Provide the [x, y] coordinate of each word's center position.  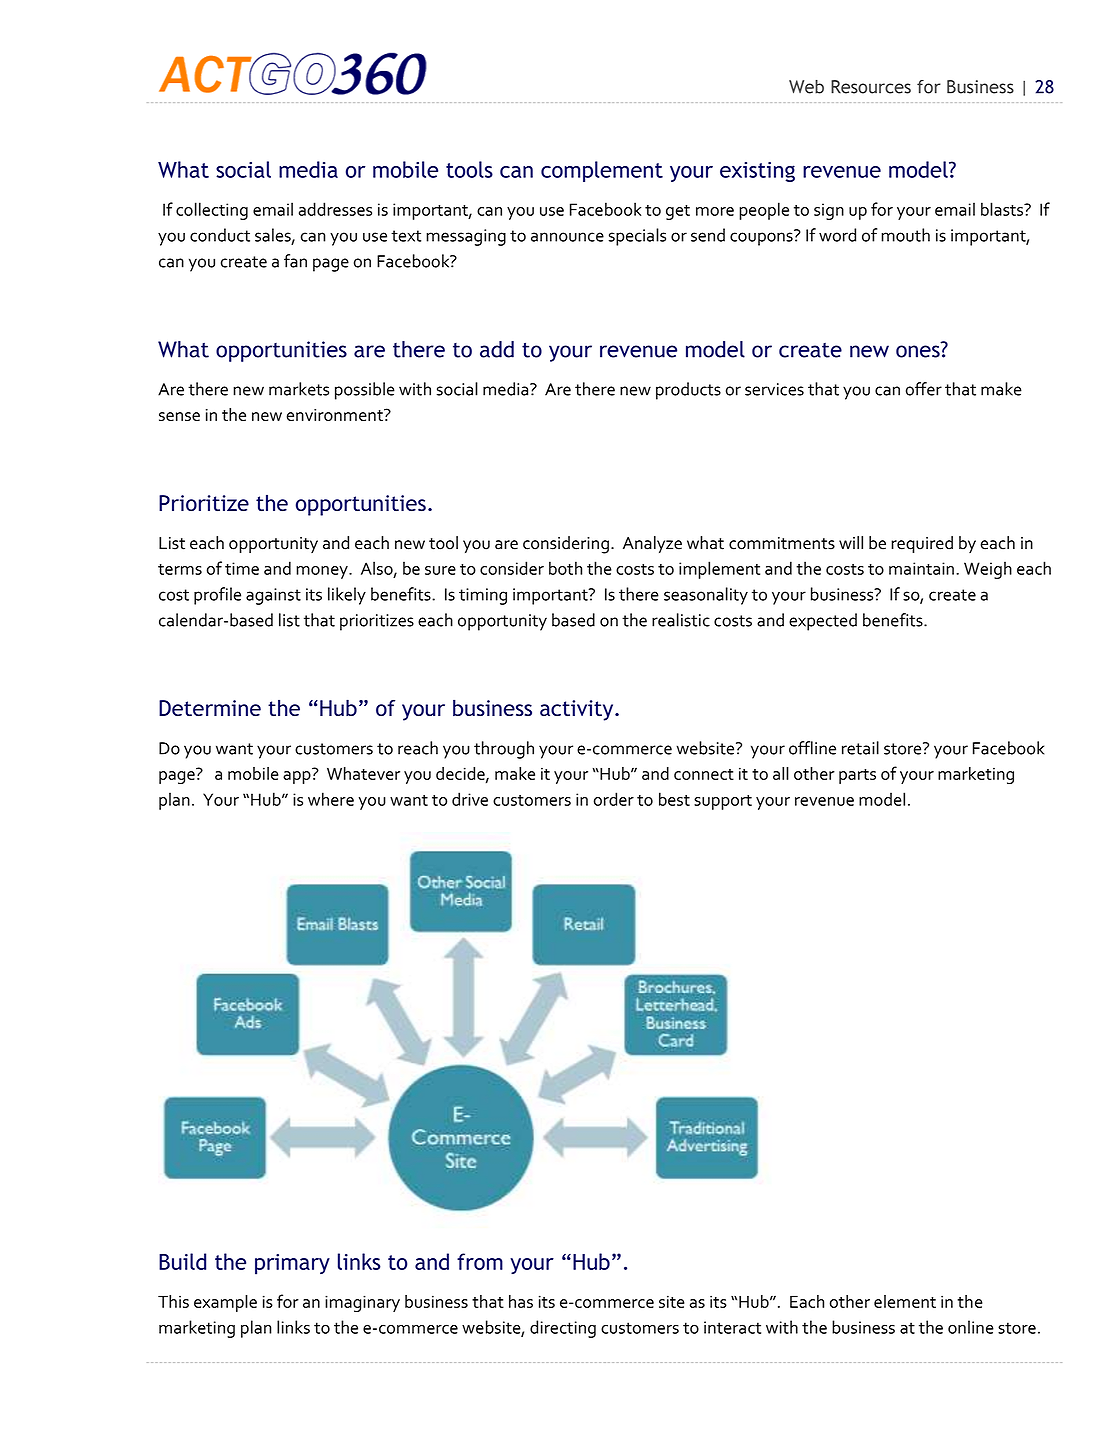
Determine [210, 708]
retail [860, 748]
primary [292, 1264]
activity [578, 710]
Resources [871, 87]
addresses [335, 209]
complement [602, 171]
